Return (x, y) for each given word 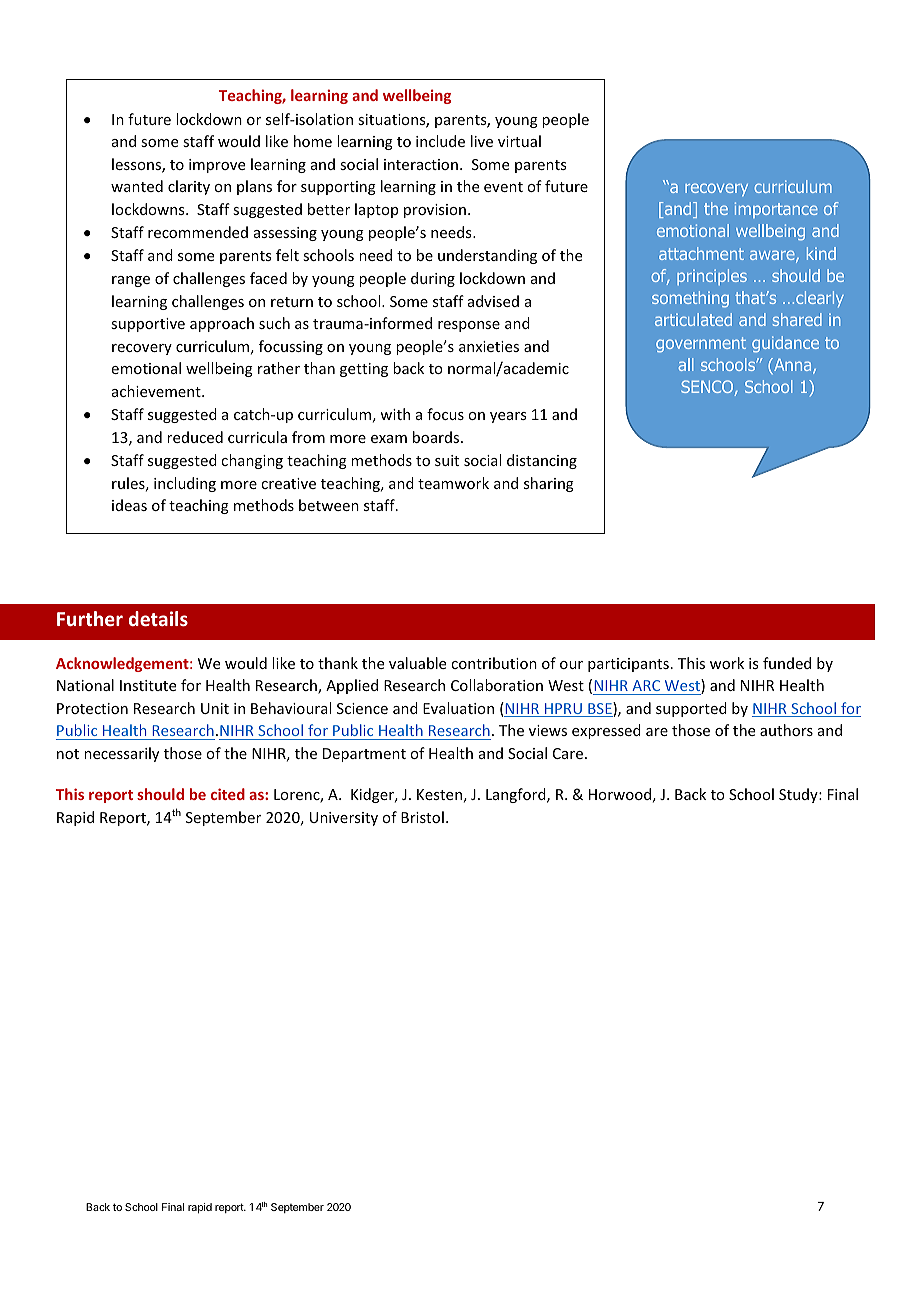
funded (787, 663)
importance (776, 210)
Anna (793, 366)
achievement (157, 391)
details (158, 618)
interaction (421, 164)
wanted (137, 186)
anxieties (489, 346)
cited (228, 794)
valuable (417, 663)
